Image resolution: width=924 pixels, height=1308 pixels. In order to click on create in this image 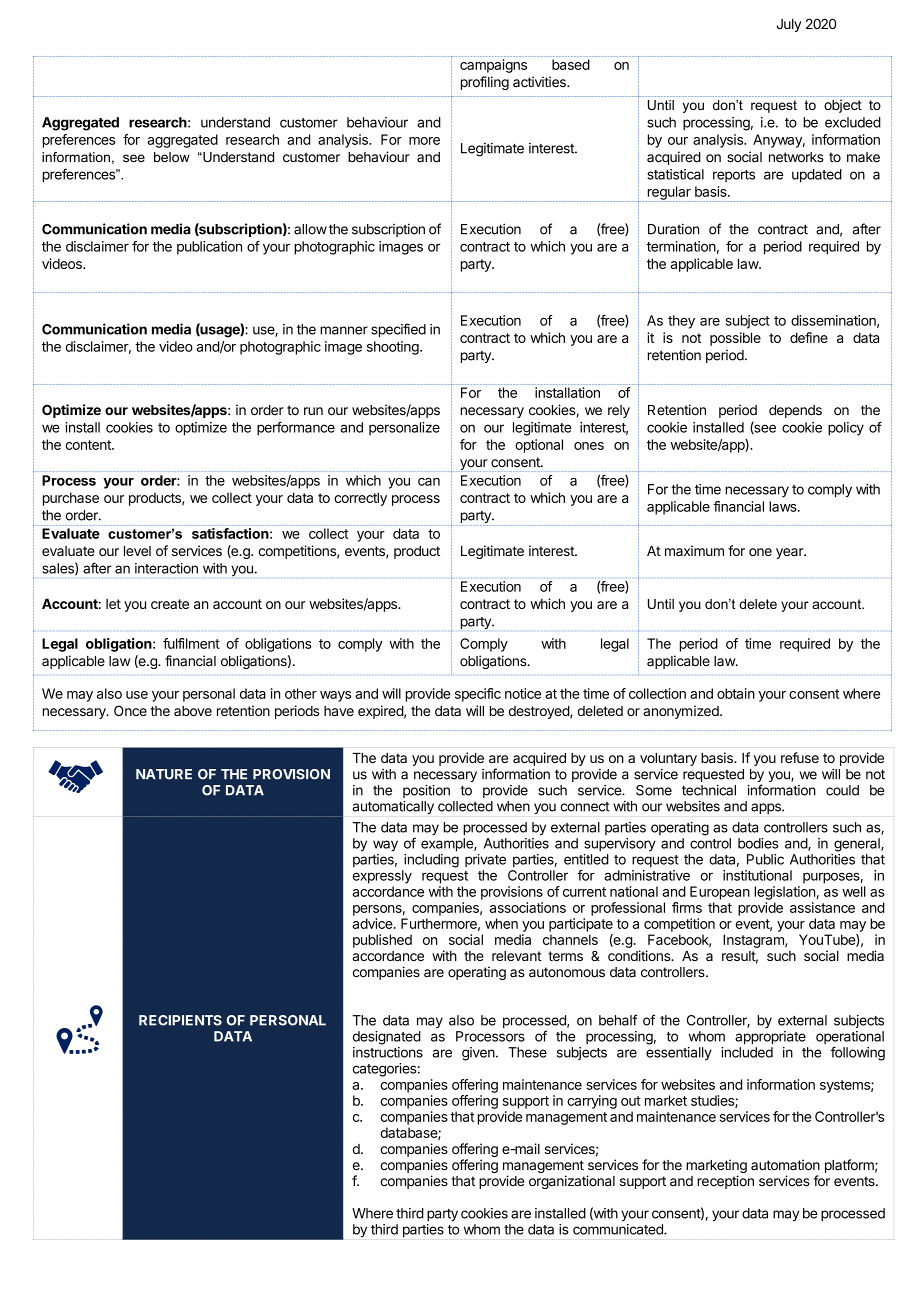, I will do `click(170, 604)`.
